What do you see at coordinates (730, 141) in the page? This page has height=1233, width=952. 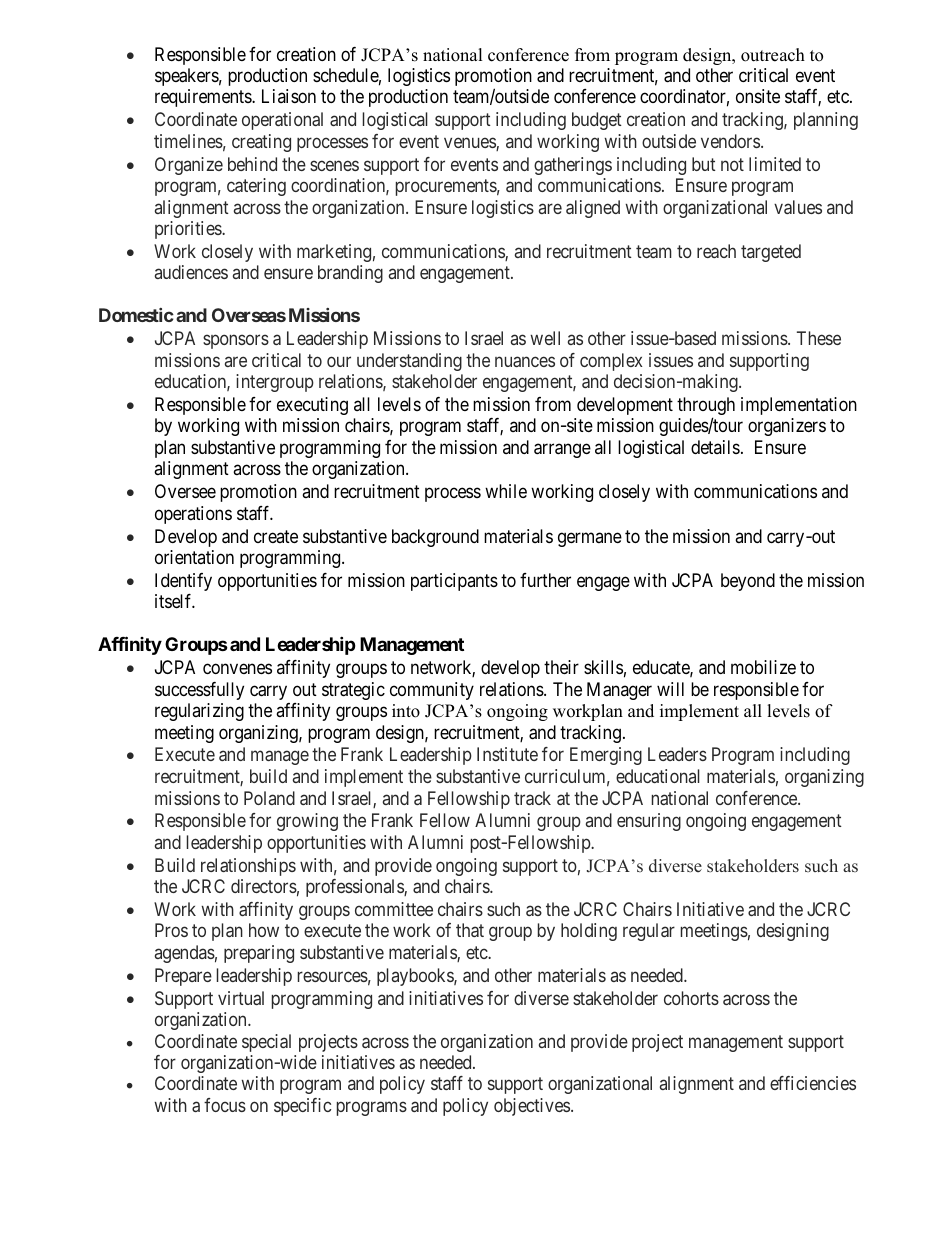 I see `vendors` at bounding box center [730, 141].
